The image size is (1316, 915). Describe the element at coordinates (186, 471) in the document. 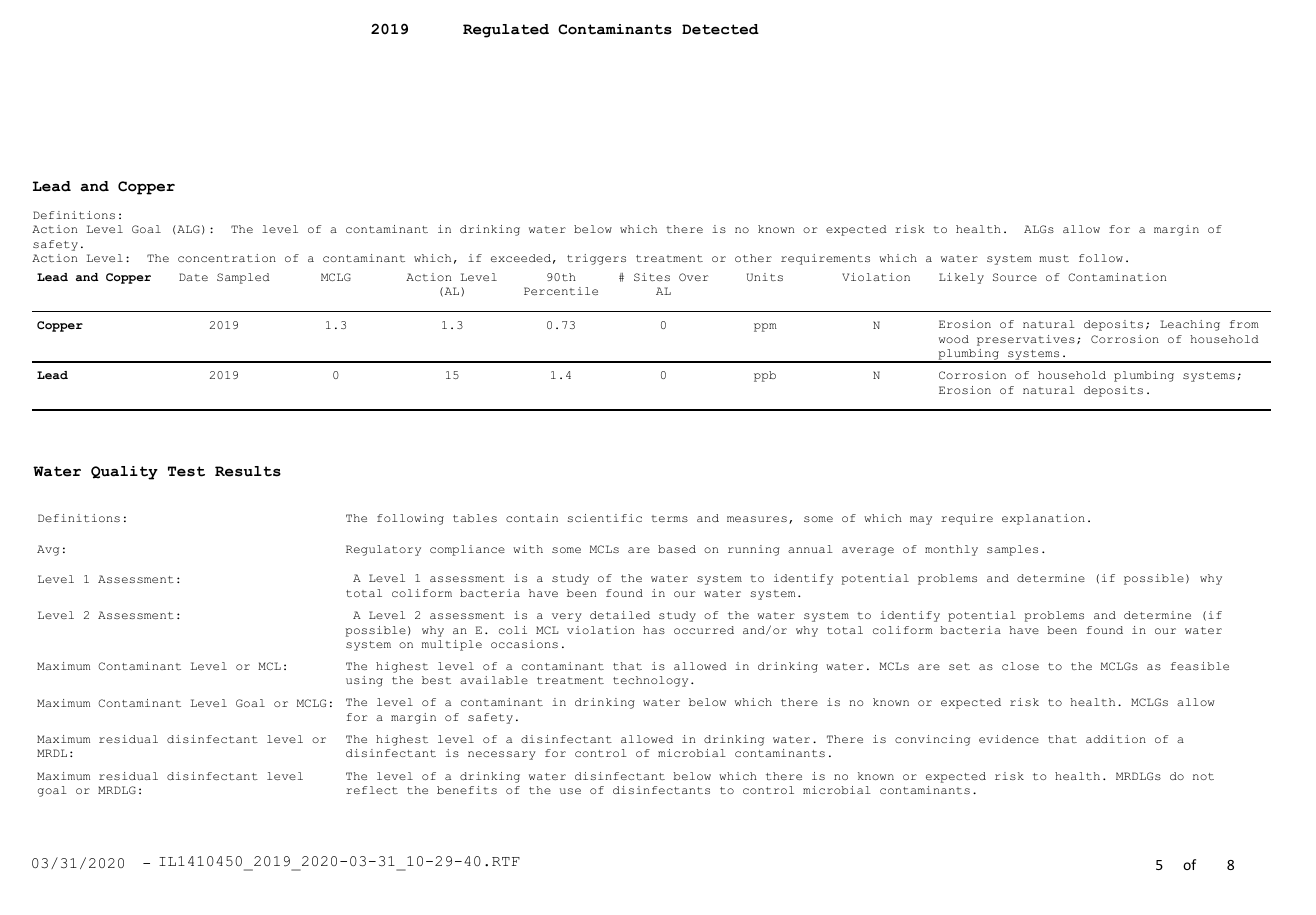

I see `Test` at that location.
